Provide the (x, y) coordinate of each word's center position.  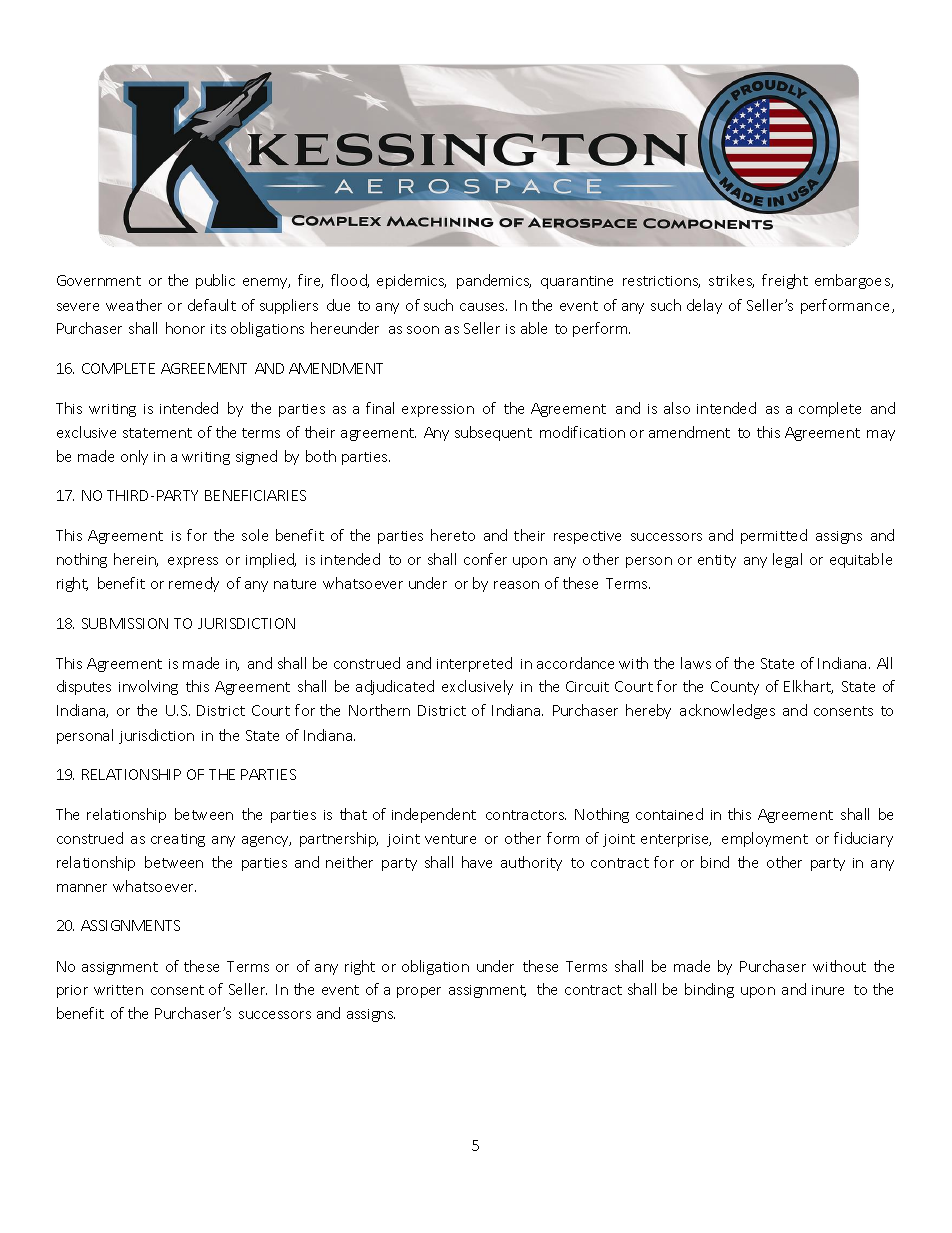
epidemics (411, 281)
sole (255, 535)
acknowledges (727, 711)
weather (134, 305)
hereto (453, 535)
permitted (774, 536)
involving (148, 687)
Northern (379, 710)
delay (704, 306)
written (118, 990)
